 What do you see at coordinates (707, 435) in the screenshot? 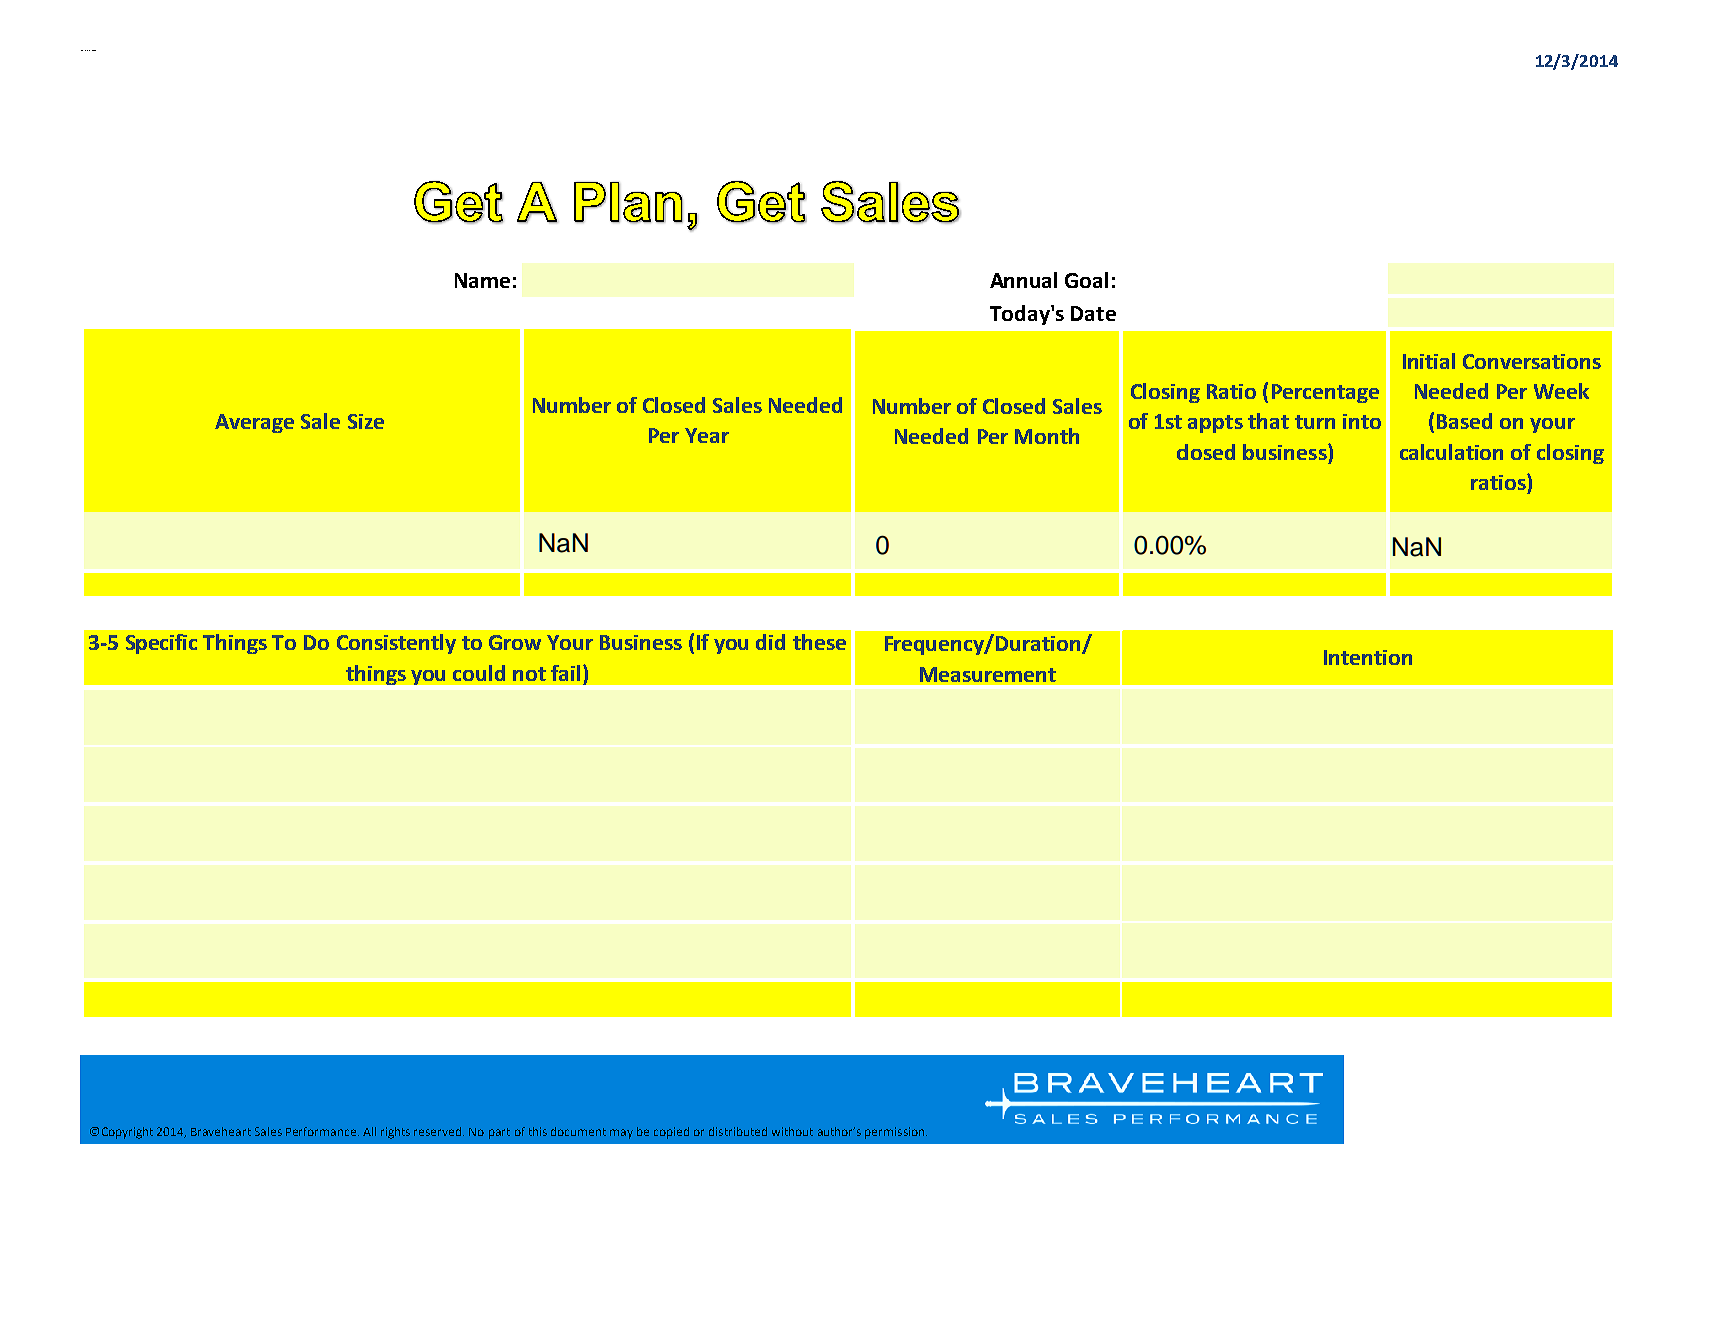
I see `Year` at bounding box center [707, 435].
